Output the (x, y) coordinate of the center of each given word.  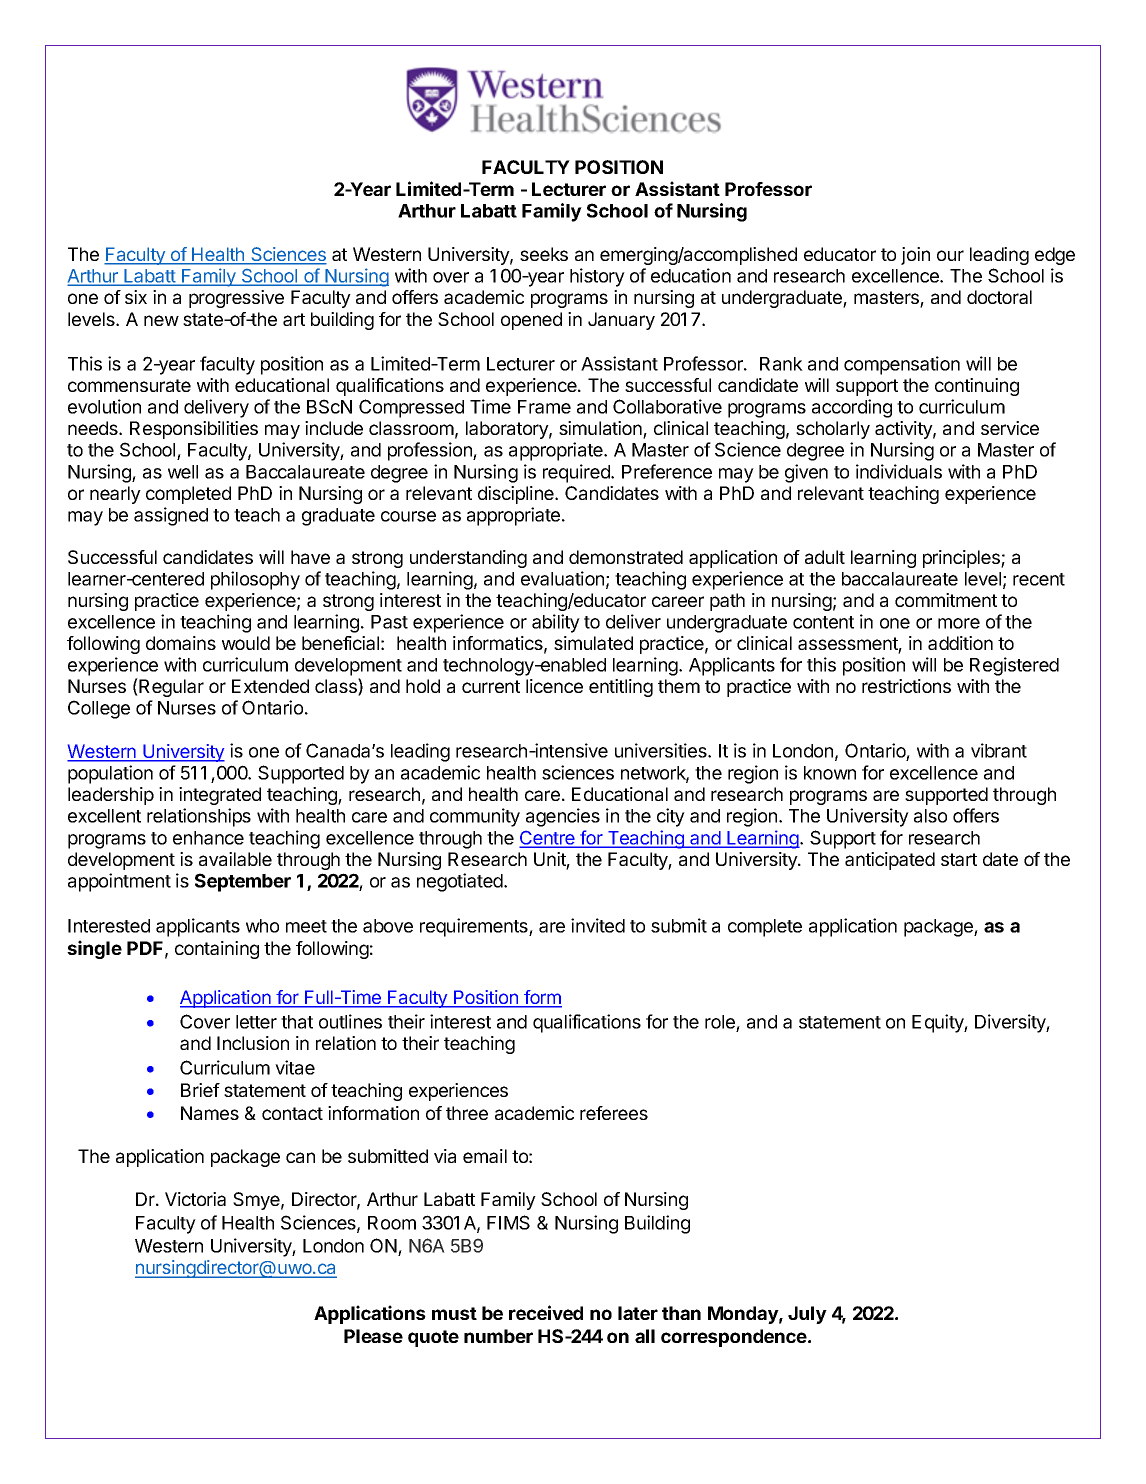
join (915, 256)
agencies (563, 817)
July (807, 1315)
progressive (236, 299)
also (930, 816)
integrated (220, 796)
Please (373, 1336)
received (546, 1312)
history (597, 277)
